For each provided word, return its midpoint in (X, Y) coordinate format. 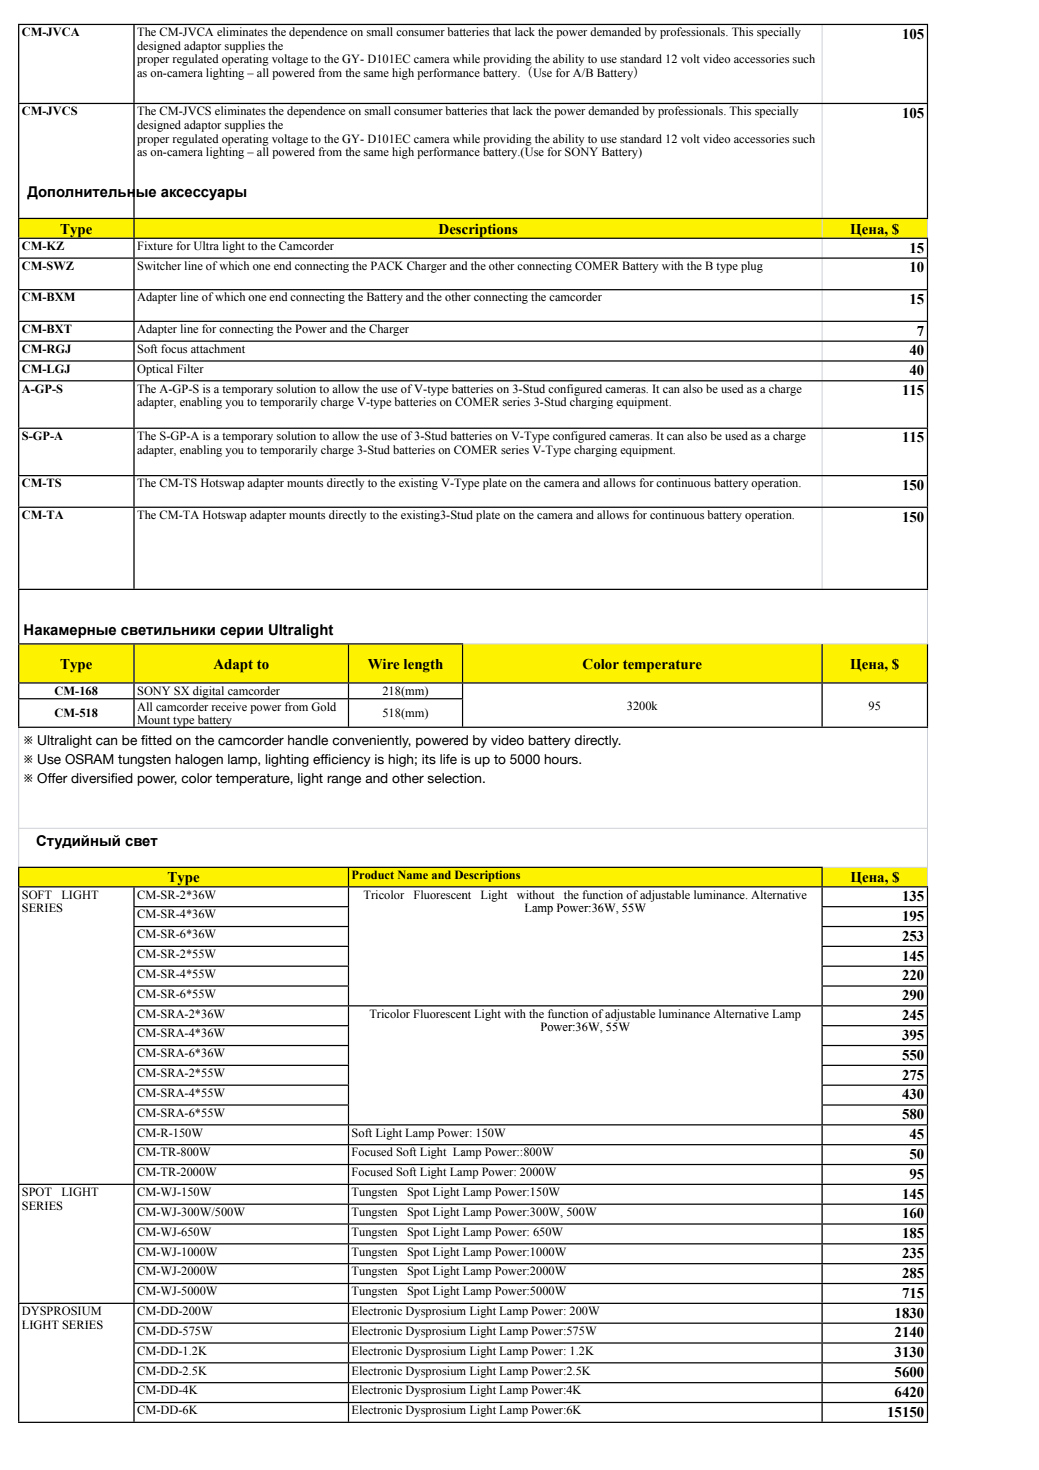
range (344, 780)
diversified (102, 778)
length (423, 665)
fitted (156, 740)
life (448, 759)
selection (455, 778)
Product (373, 874)
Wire (383, 664)
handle (308, 740)
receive (229, 705)
